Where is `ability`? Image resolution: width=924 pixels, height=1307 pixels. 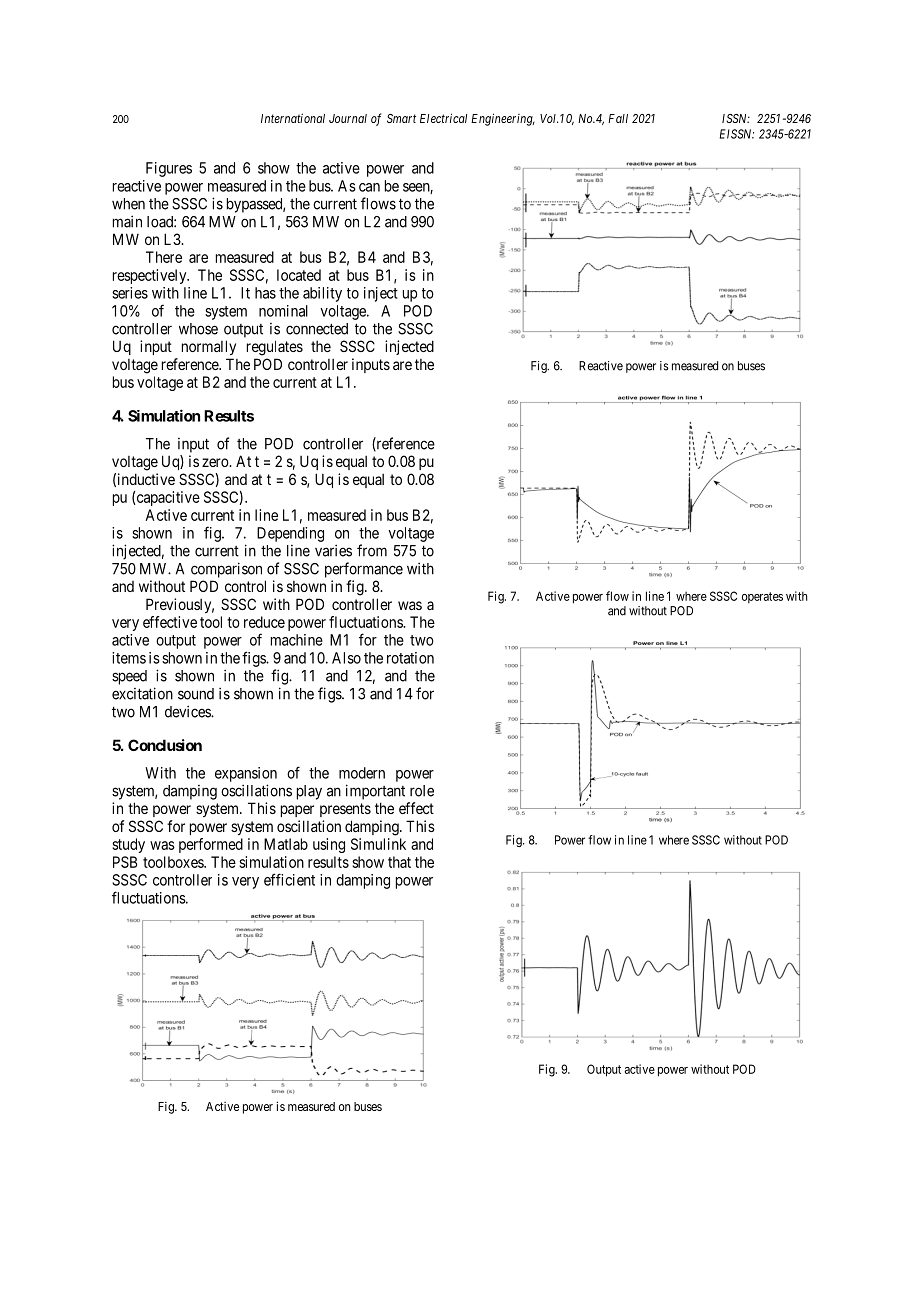
ability is located at coordinates (322, 294).
